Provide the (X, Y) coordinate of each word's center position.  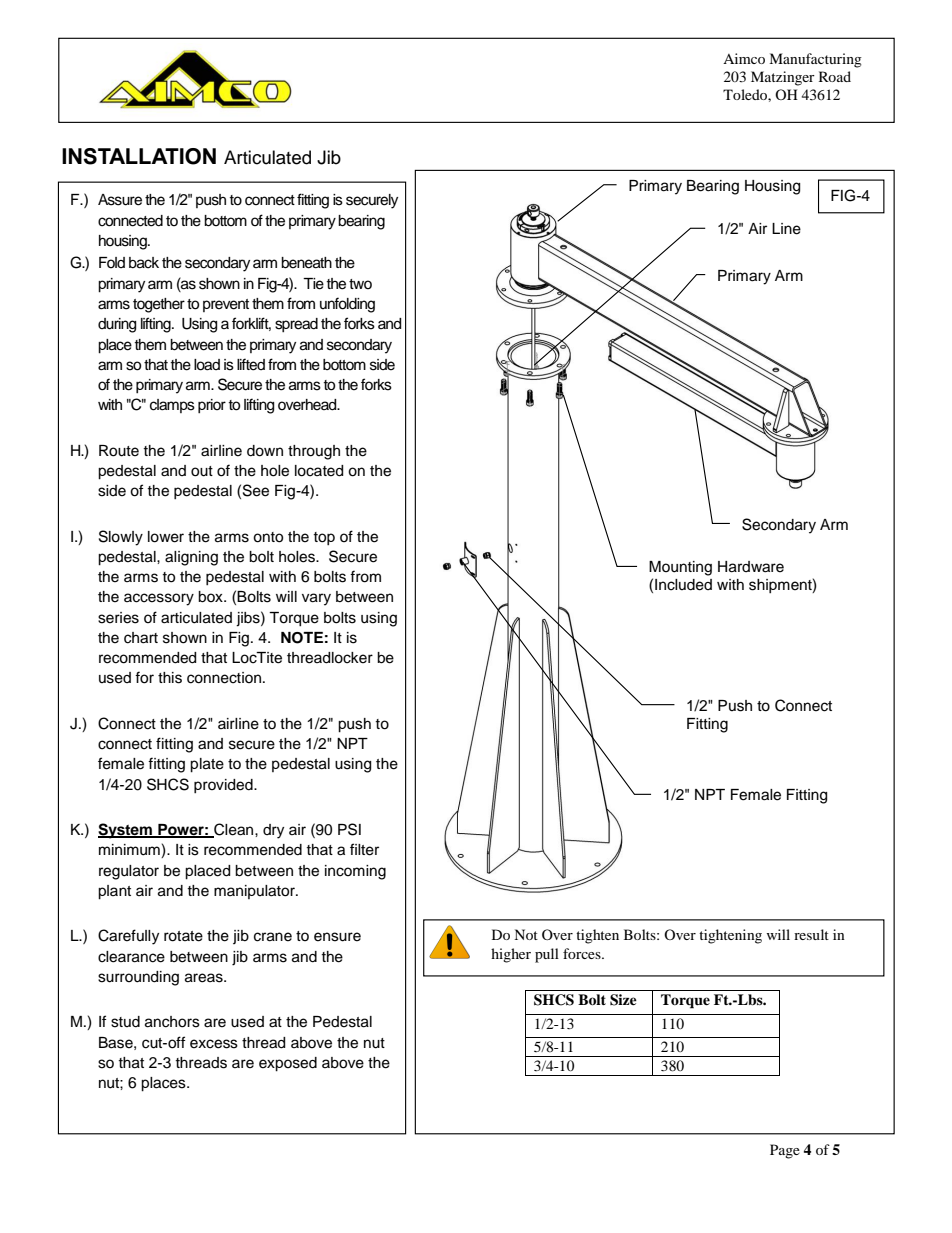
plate (207, 765)
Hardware (751, 567)
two (360, 284)
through (314, 452)
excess (214, 1044)
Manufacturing (815, 60)
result (811, 934)
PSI (349, 829)
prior (212, 406)
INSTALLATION (139, 156)
